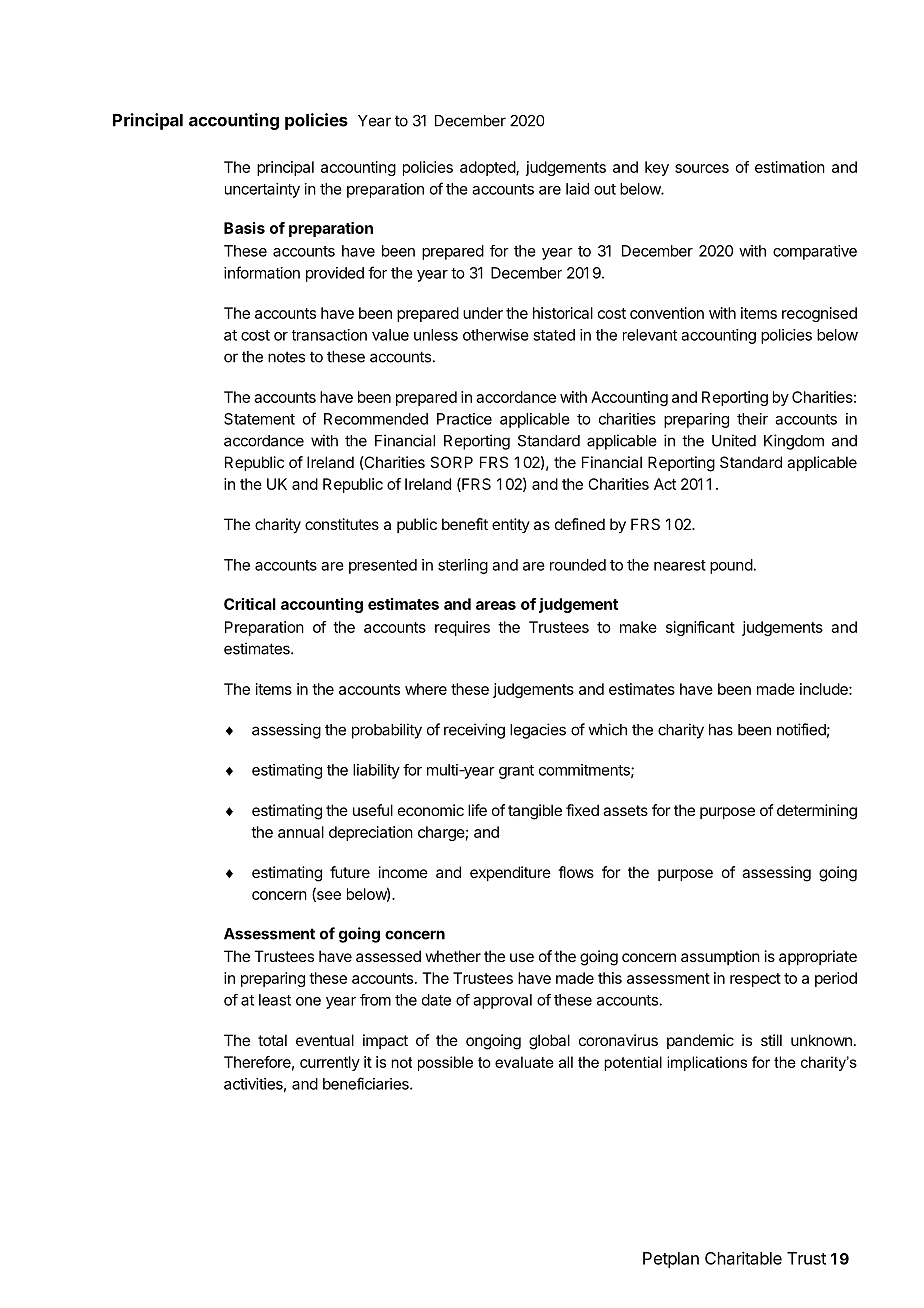 This page has height=1308, width=924. Describe the element at coordinates (502, 1001) in the page. I see `approval` at that location.
